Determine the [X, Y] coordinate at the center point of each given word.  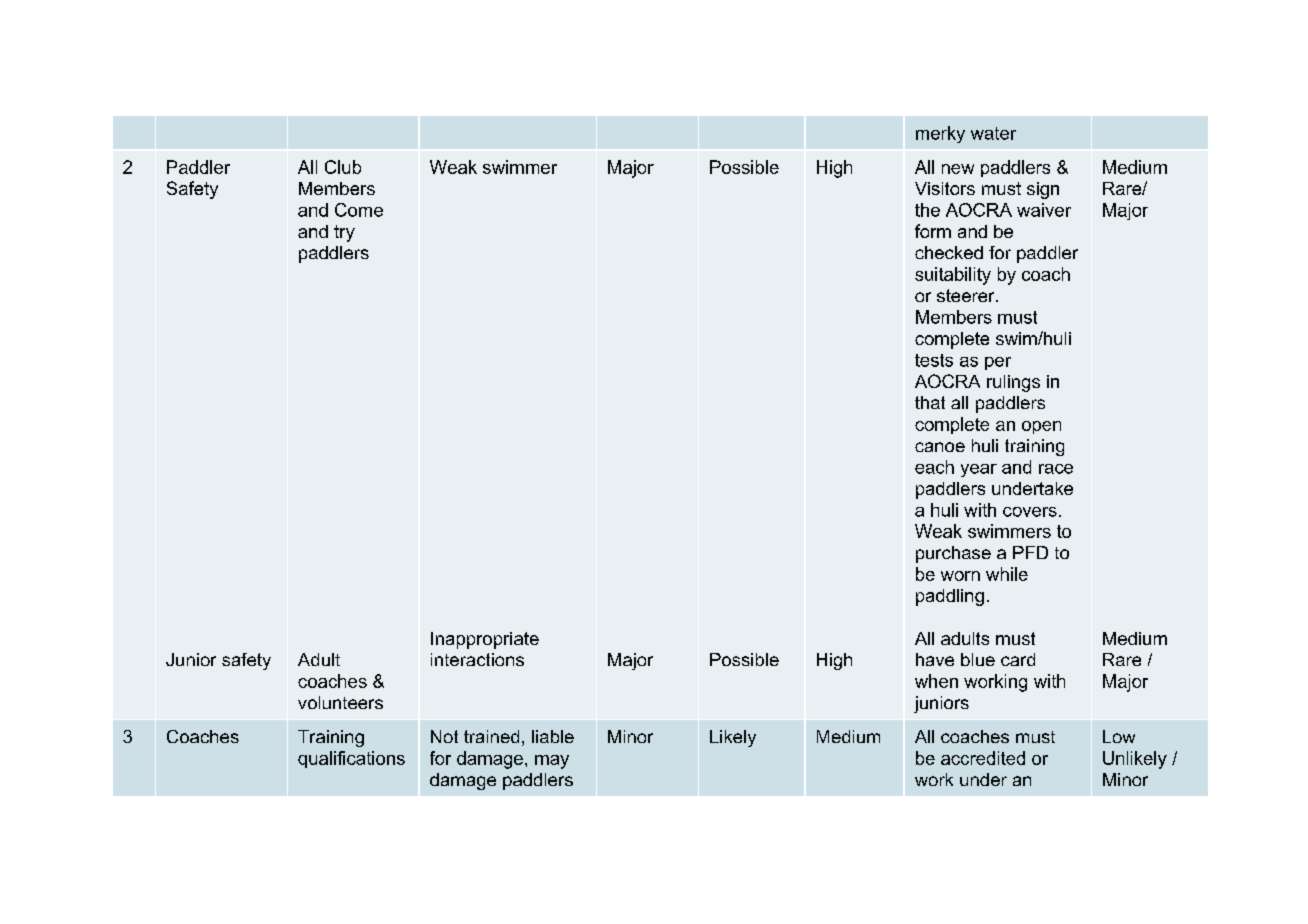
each [934, 467]
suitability [953, 276]
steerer [967, 295]
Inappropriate [485, 640]
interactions [477, 659]
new [958, 169]
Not [444, 736]
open [1041, 427]
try [344, 233]
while [1007, 574]
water [993, 133]
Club [343, 167]
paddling [950, 597]
